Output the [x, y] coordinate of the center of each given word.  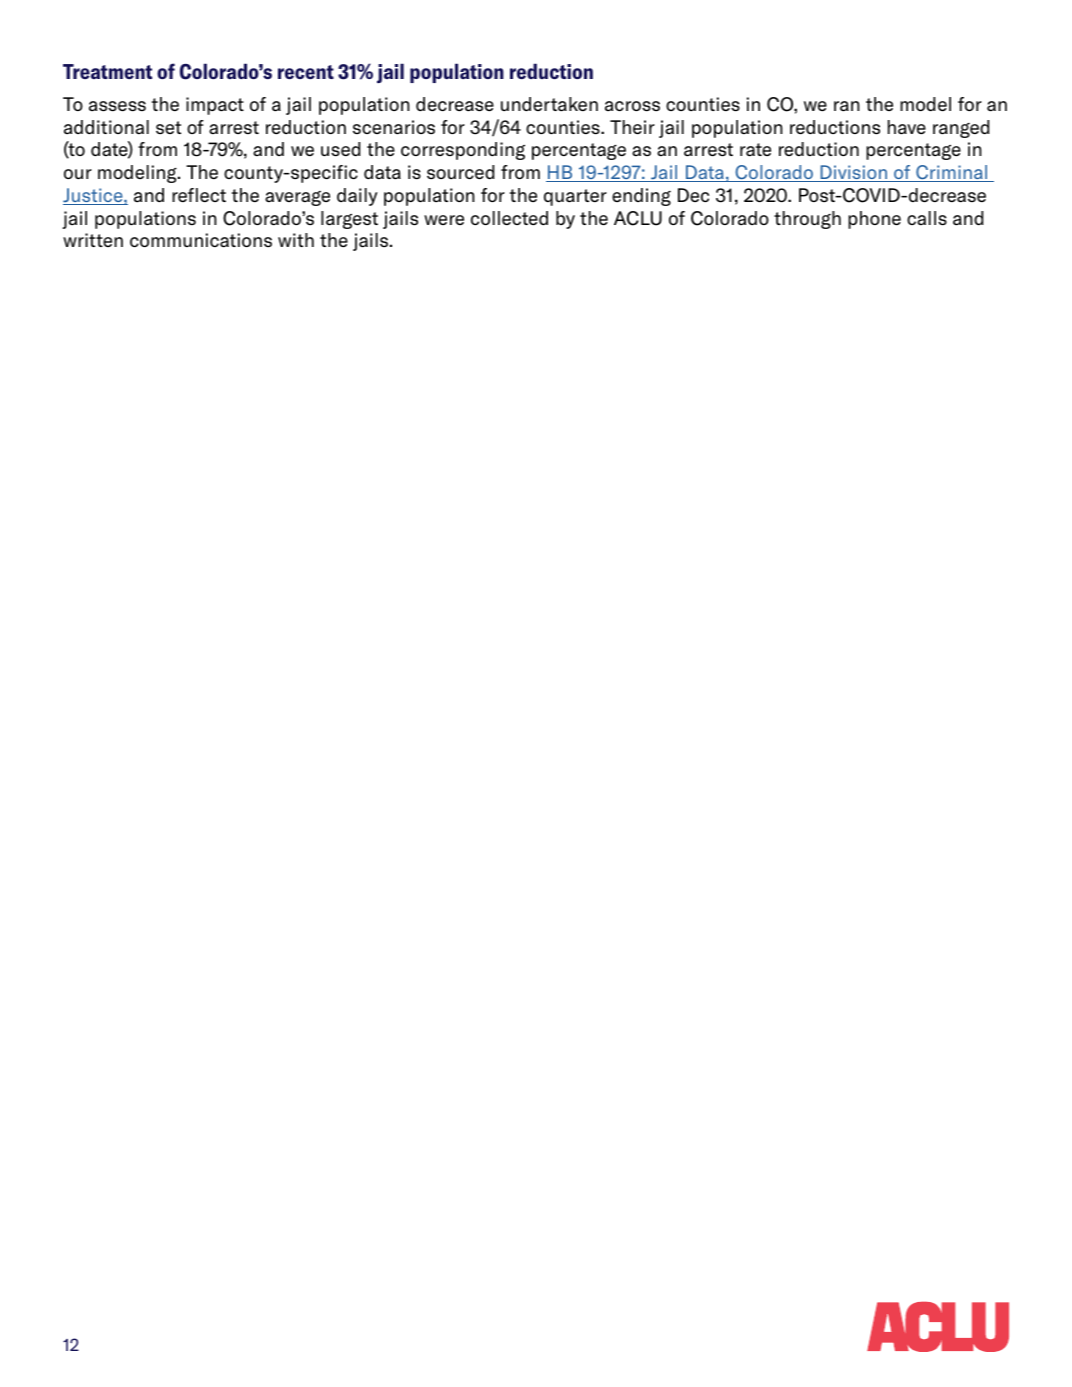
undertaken [549, 104]
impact [215, 106]
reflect [199, 195]
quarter [575, 197]
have [907, 127]
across [632, 106]
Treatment [107, 71]
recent [306, 72]
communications [201, 240]
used [340, 149]
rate [755, 150]
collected [509, 218]
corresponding [463, 151]
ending [641, 197]
